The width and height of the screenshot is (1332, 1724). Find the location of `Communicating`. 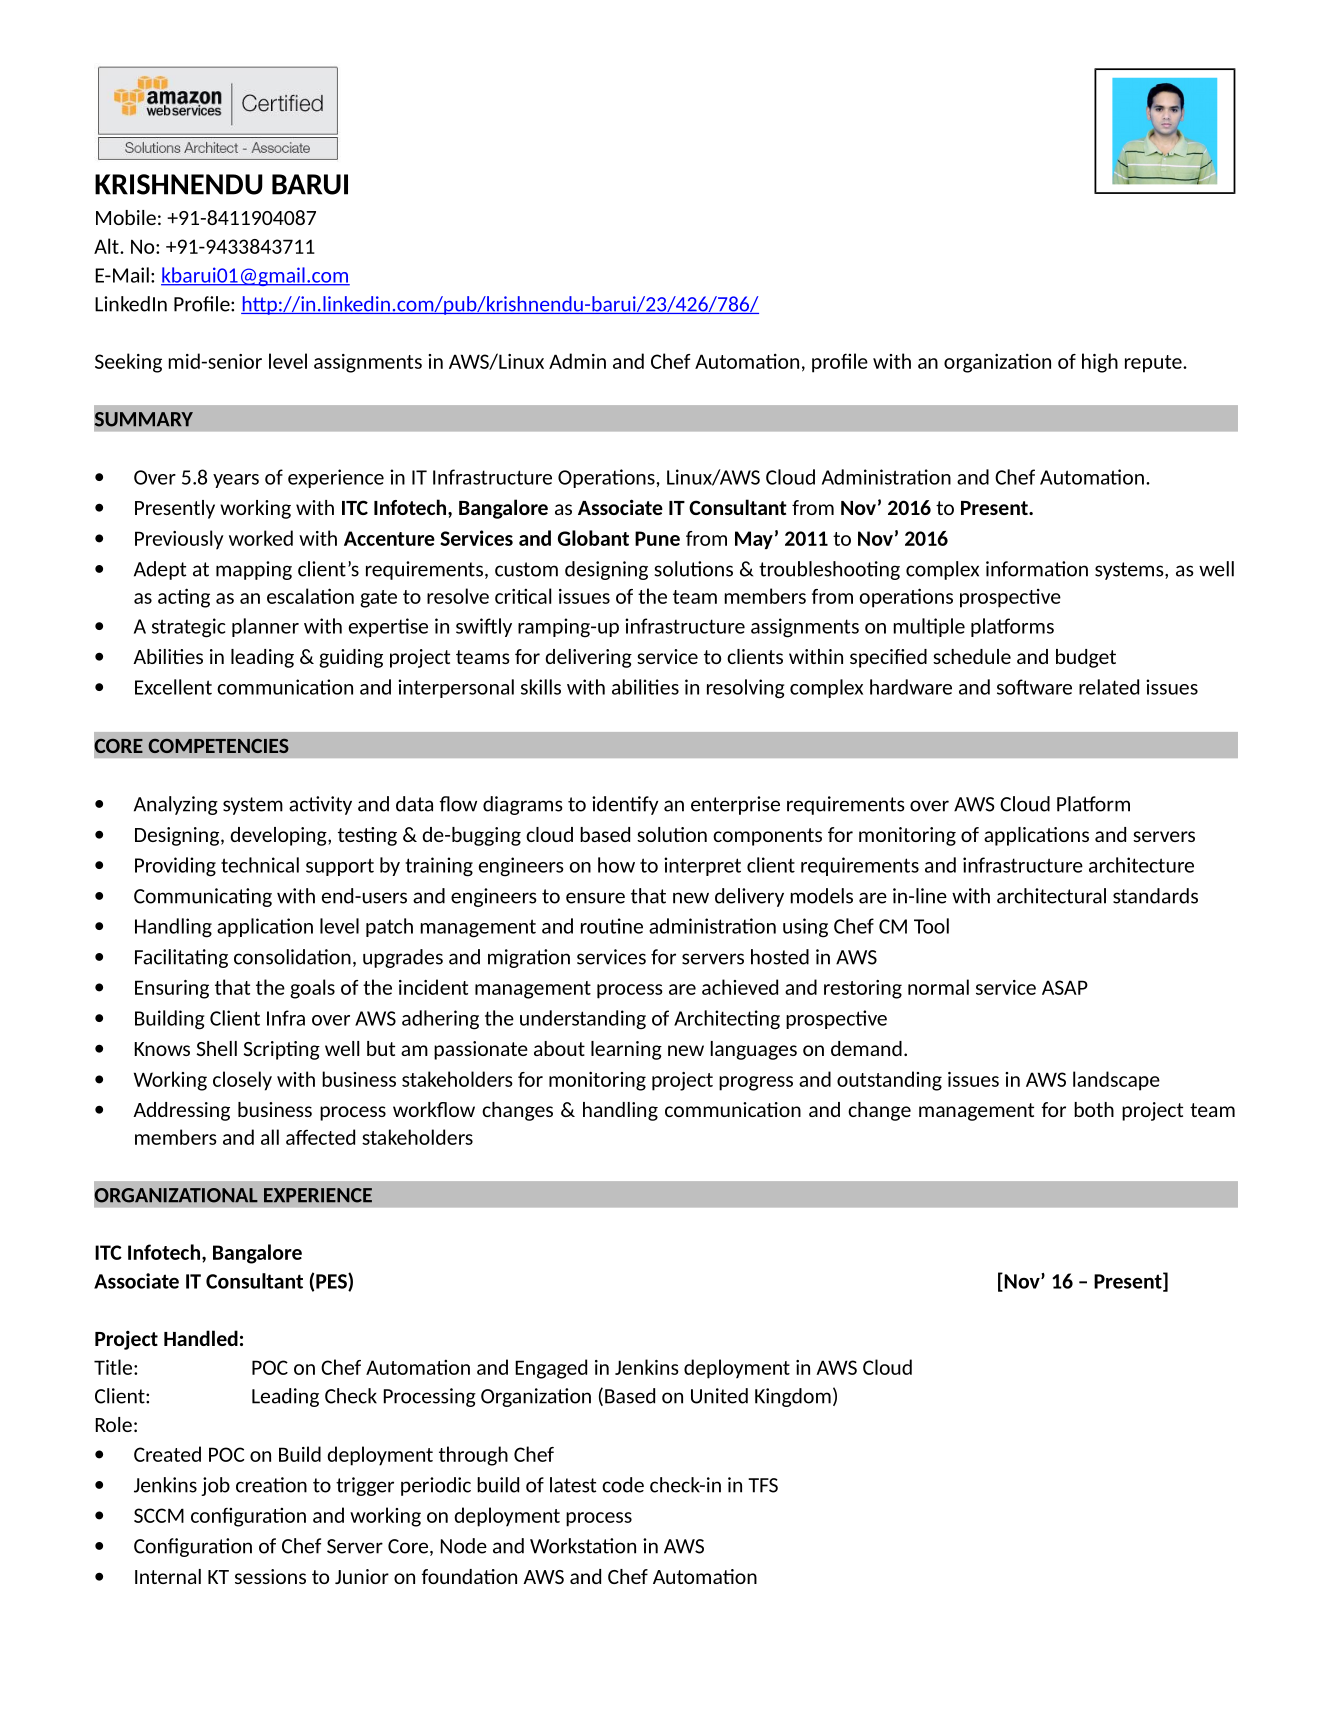

Communicating is located at coordinates (203, 897).
